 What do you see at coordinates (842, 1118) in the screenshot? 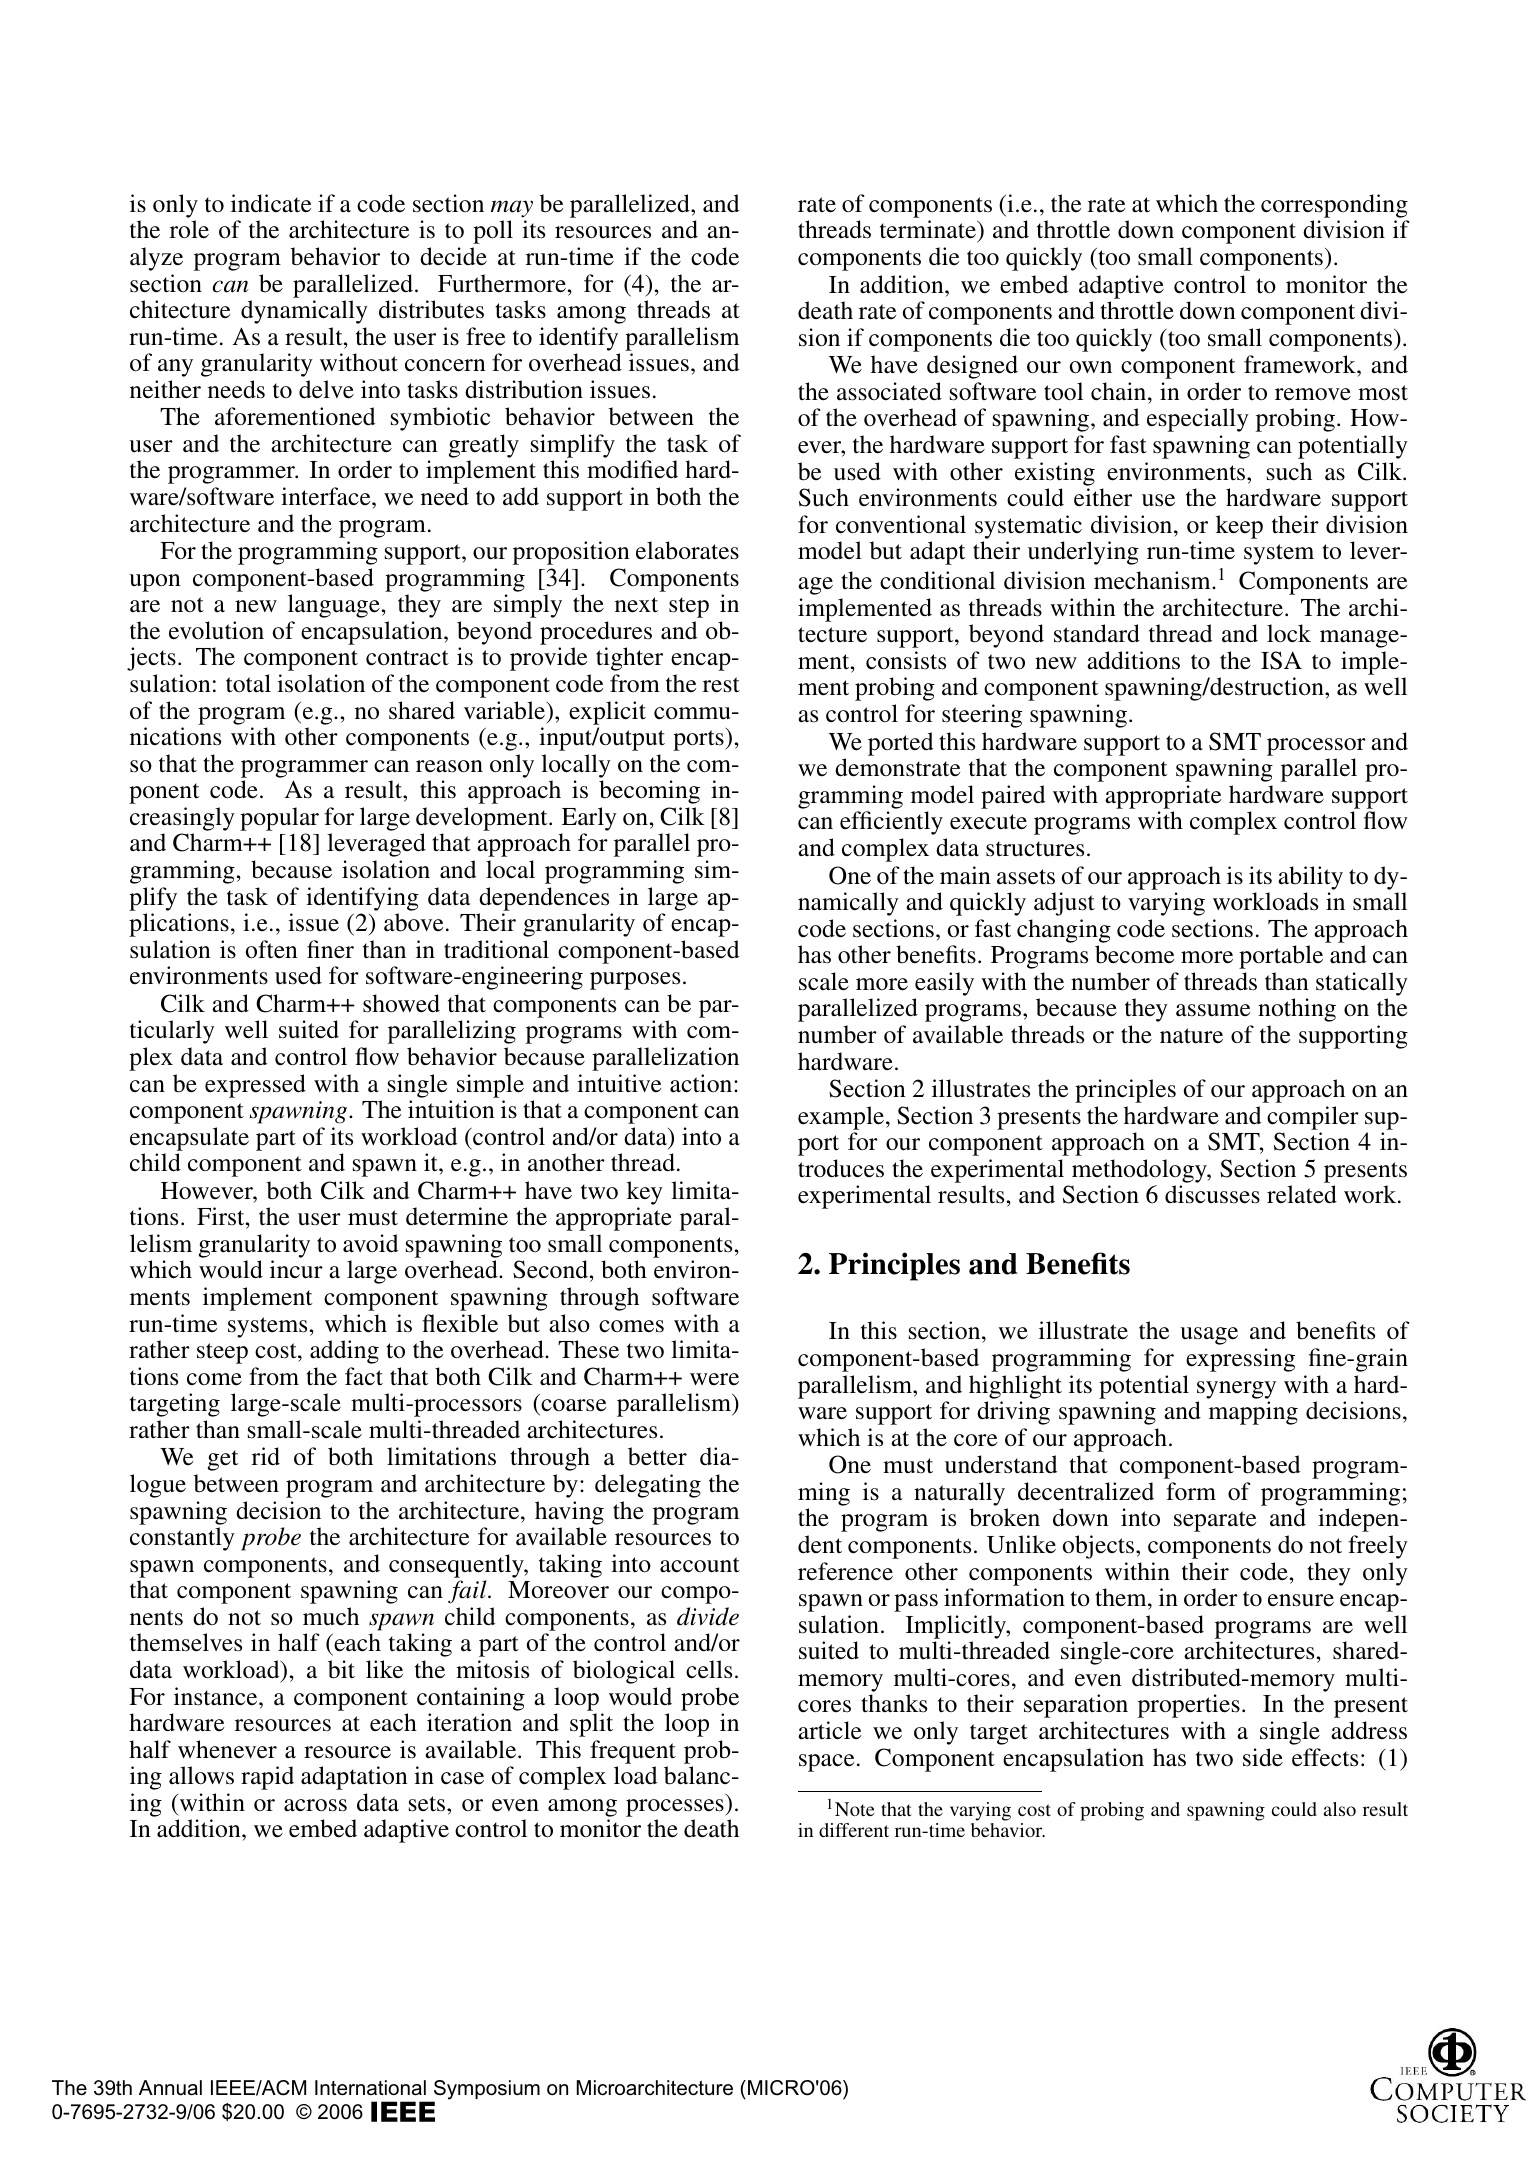
I see `example` at bounding box center [842, 1118].
